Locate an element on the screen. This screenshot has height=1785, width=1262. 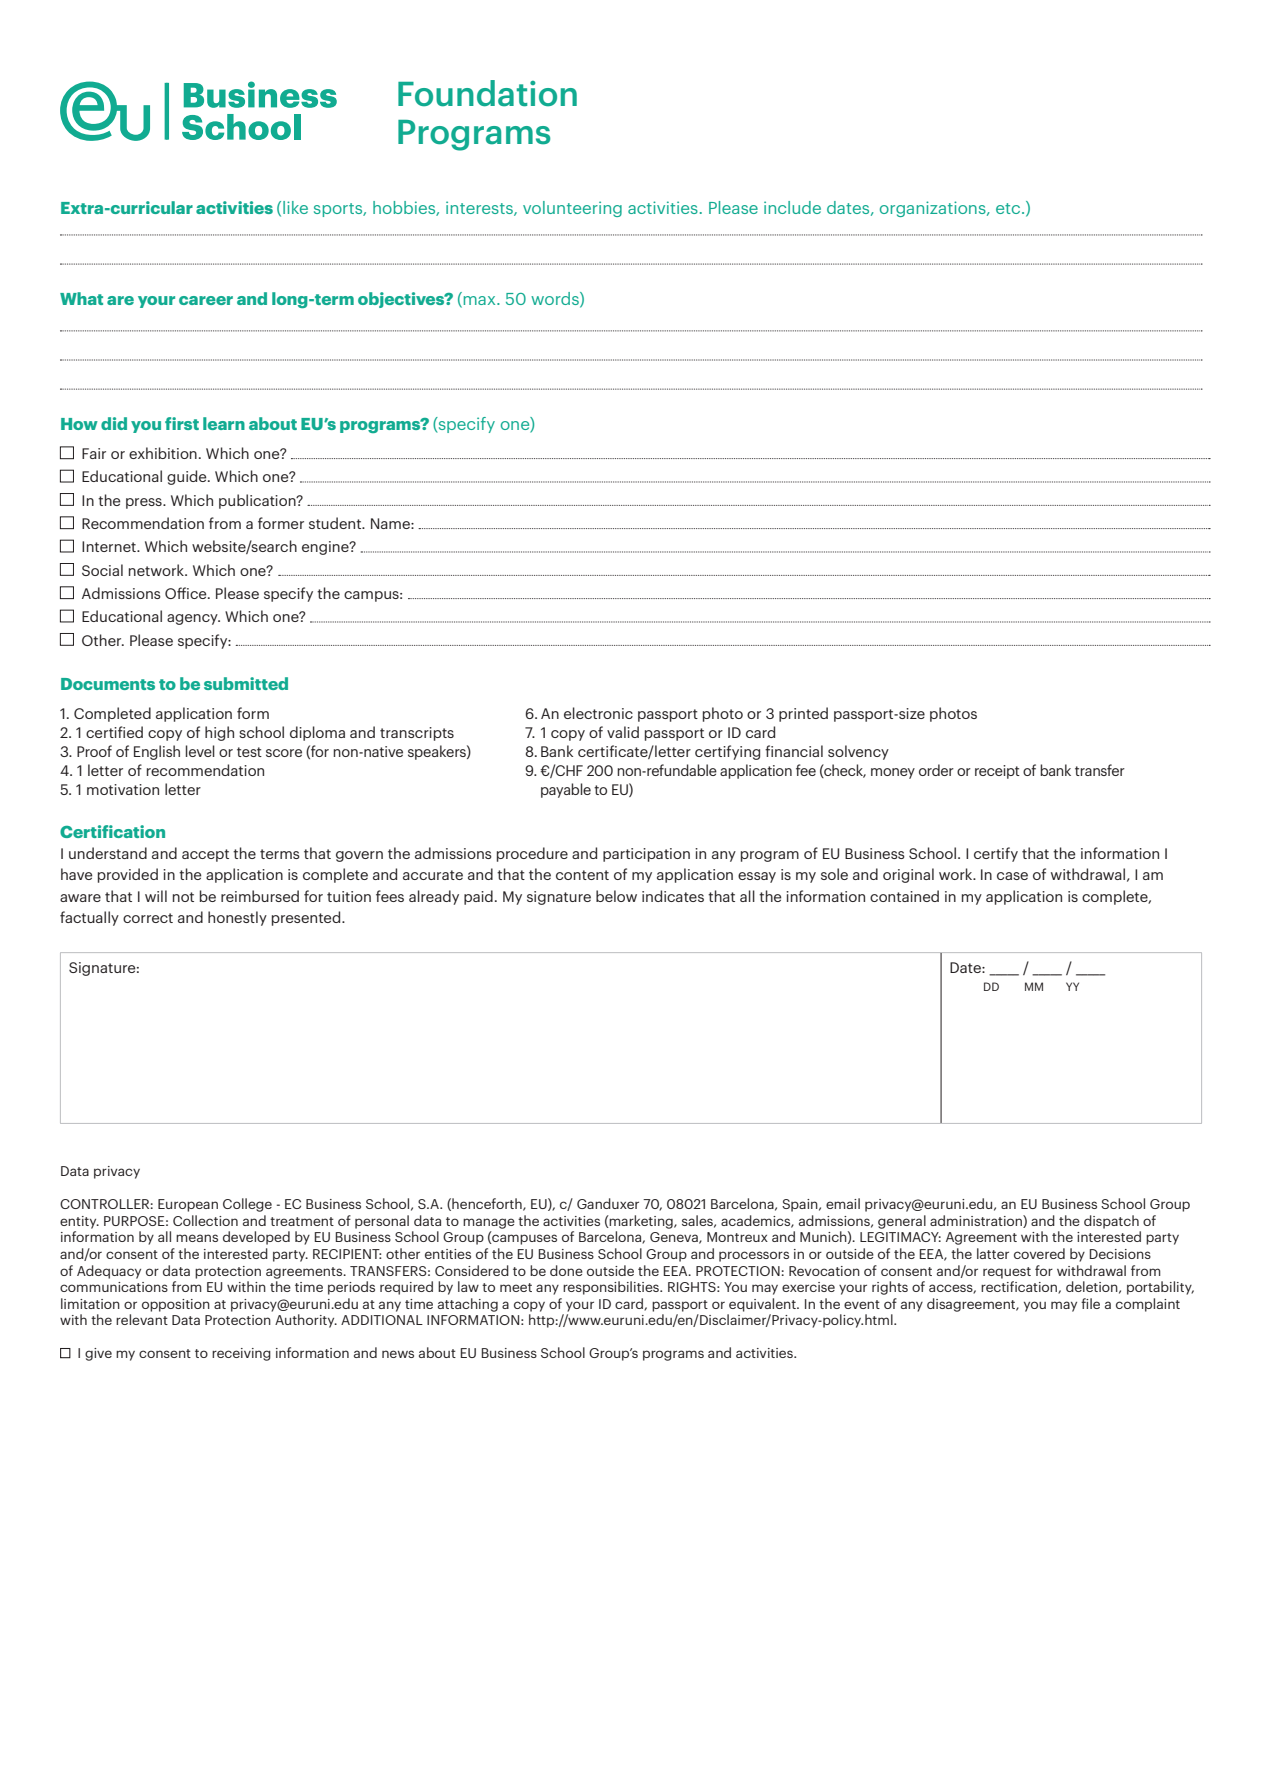
like is located at coordinates (295, 207).
